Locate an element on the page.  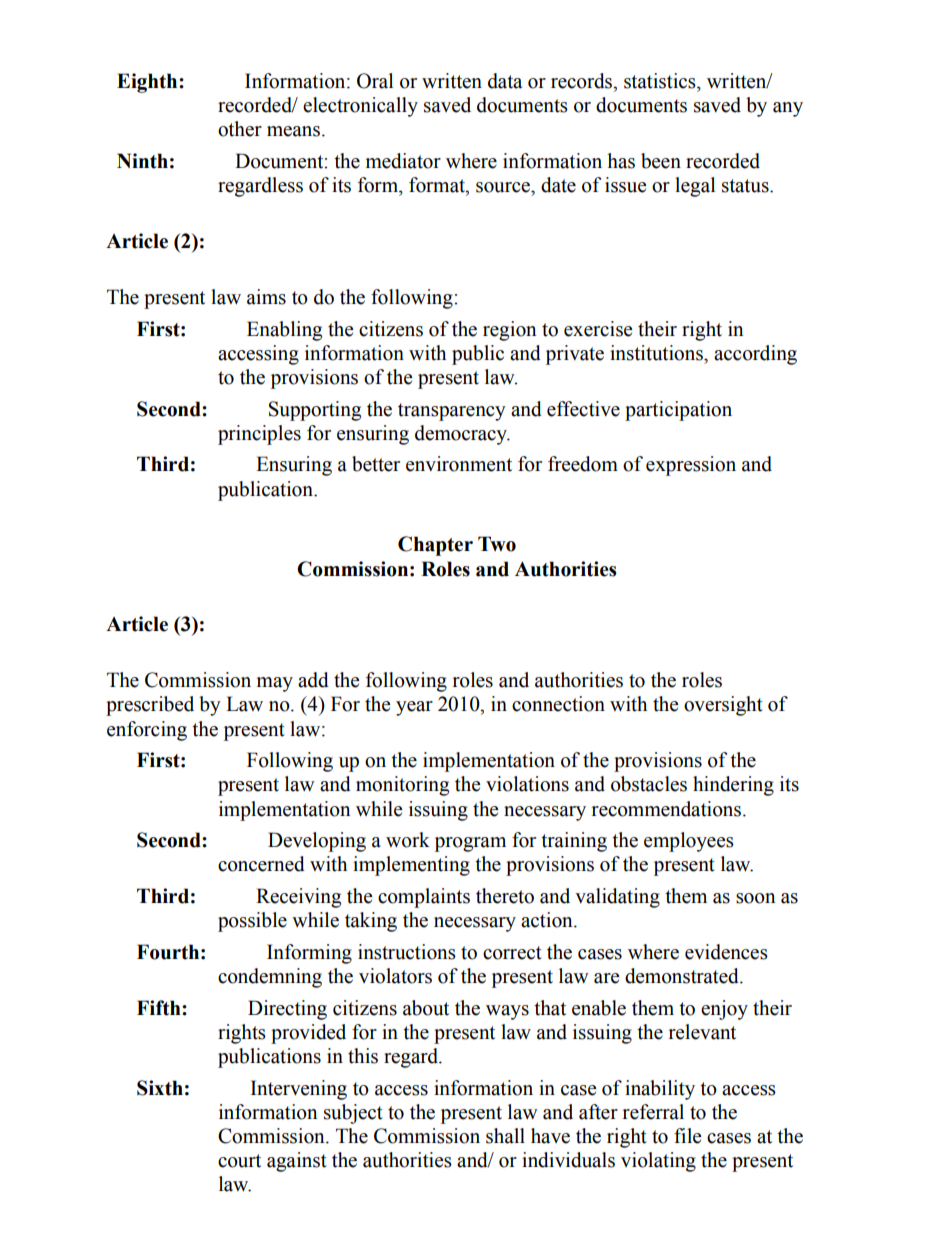
court is located at coordinates (239, 1161).
